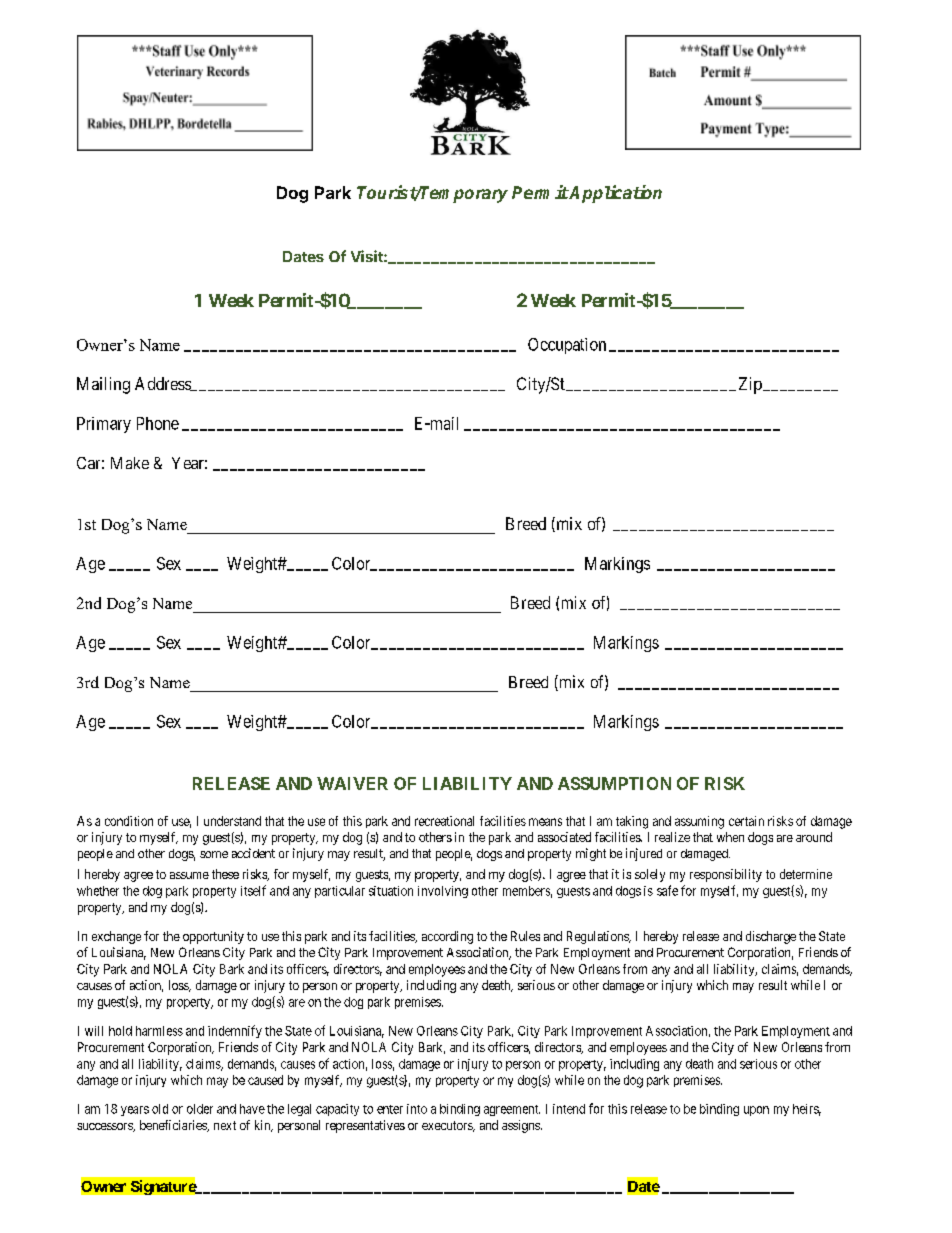 The height and width of the screenshot is (1233, 952). I want to click on older, so click(200, 1109).
